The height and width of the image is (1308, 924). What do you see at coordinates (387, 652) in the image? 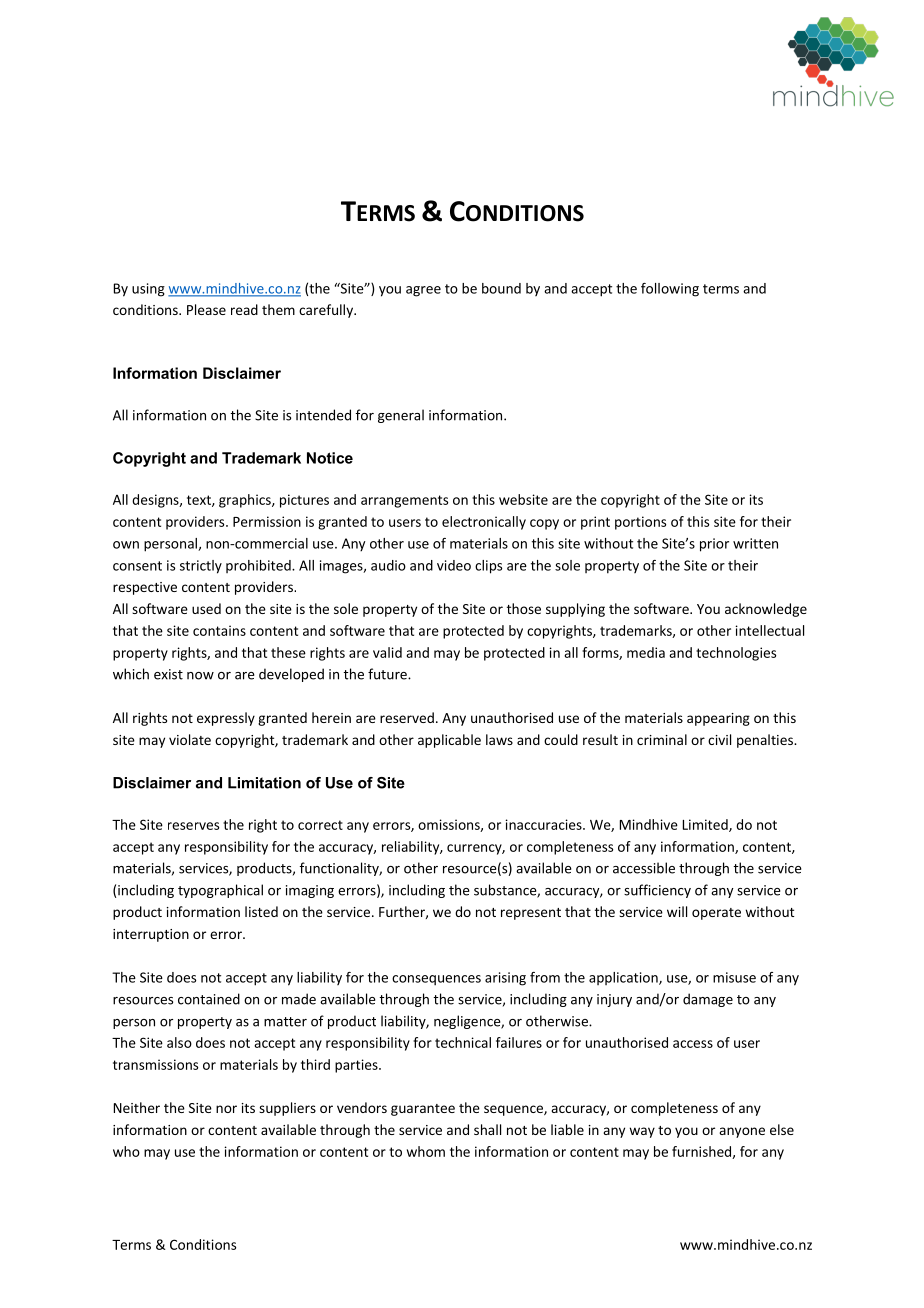
I see `valid` at bounding box center [387, 652].
